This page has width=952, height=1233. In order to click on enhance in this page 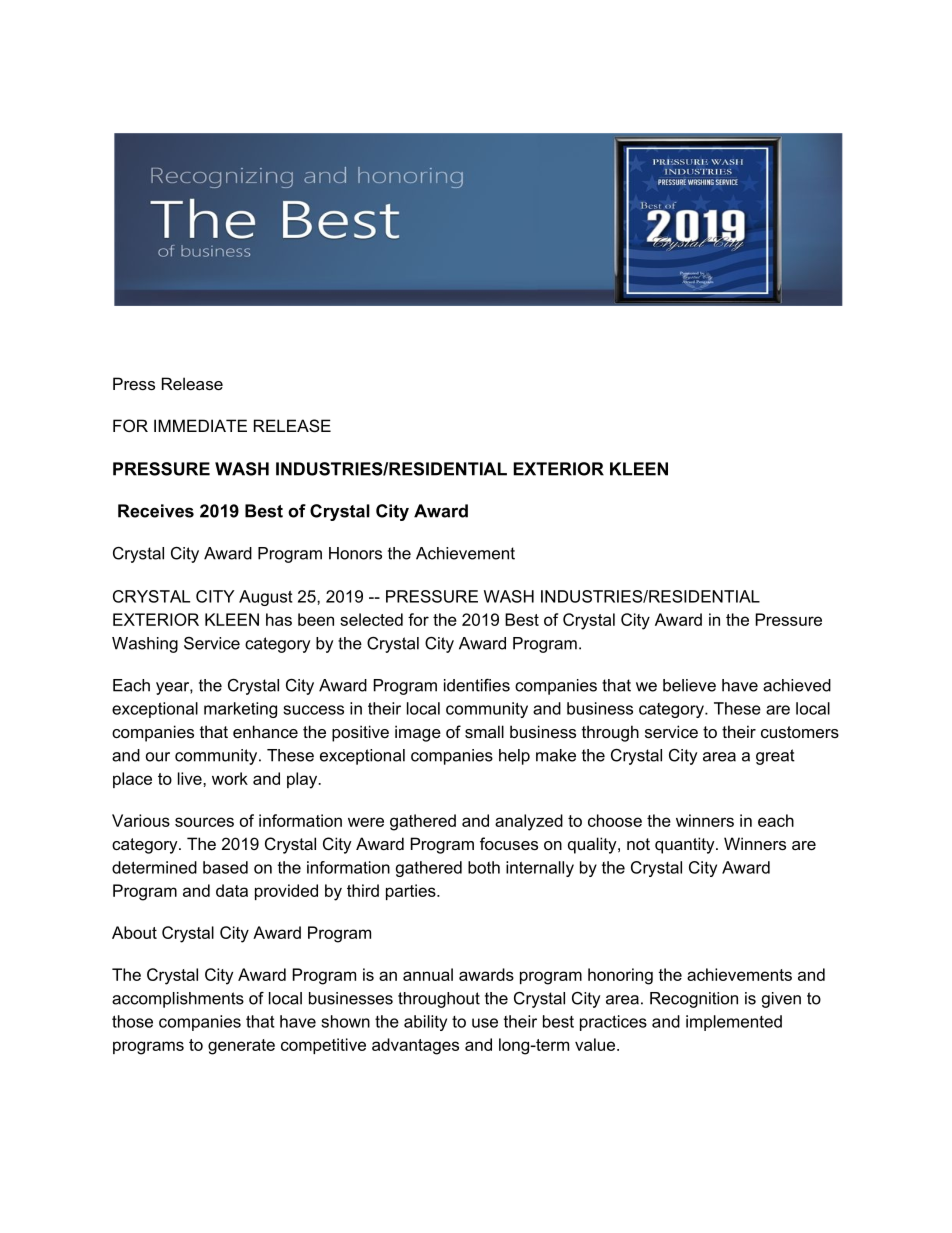, I will do `click(265, 731)`.
